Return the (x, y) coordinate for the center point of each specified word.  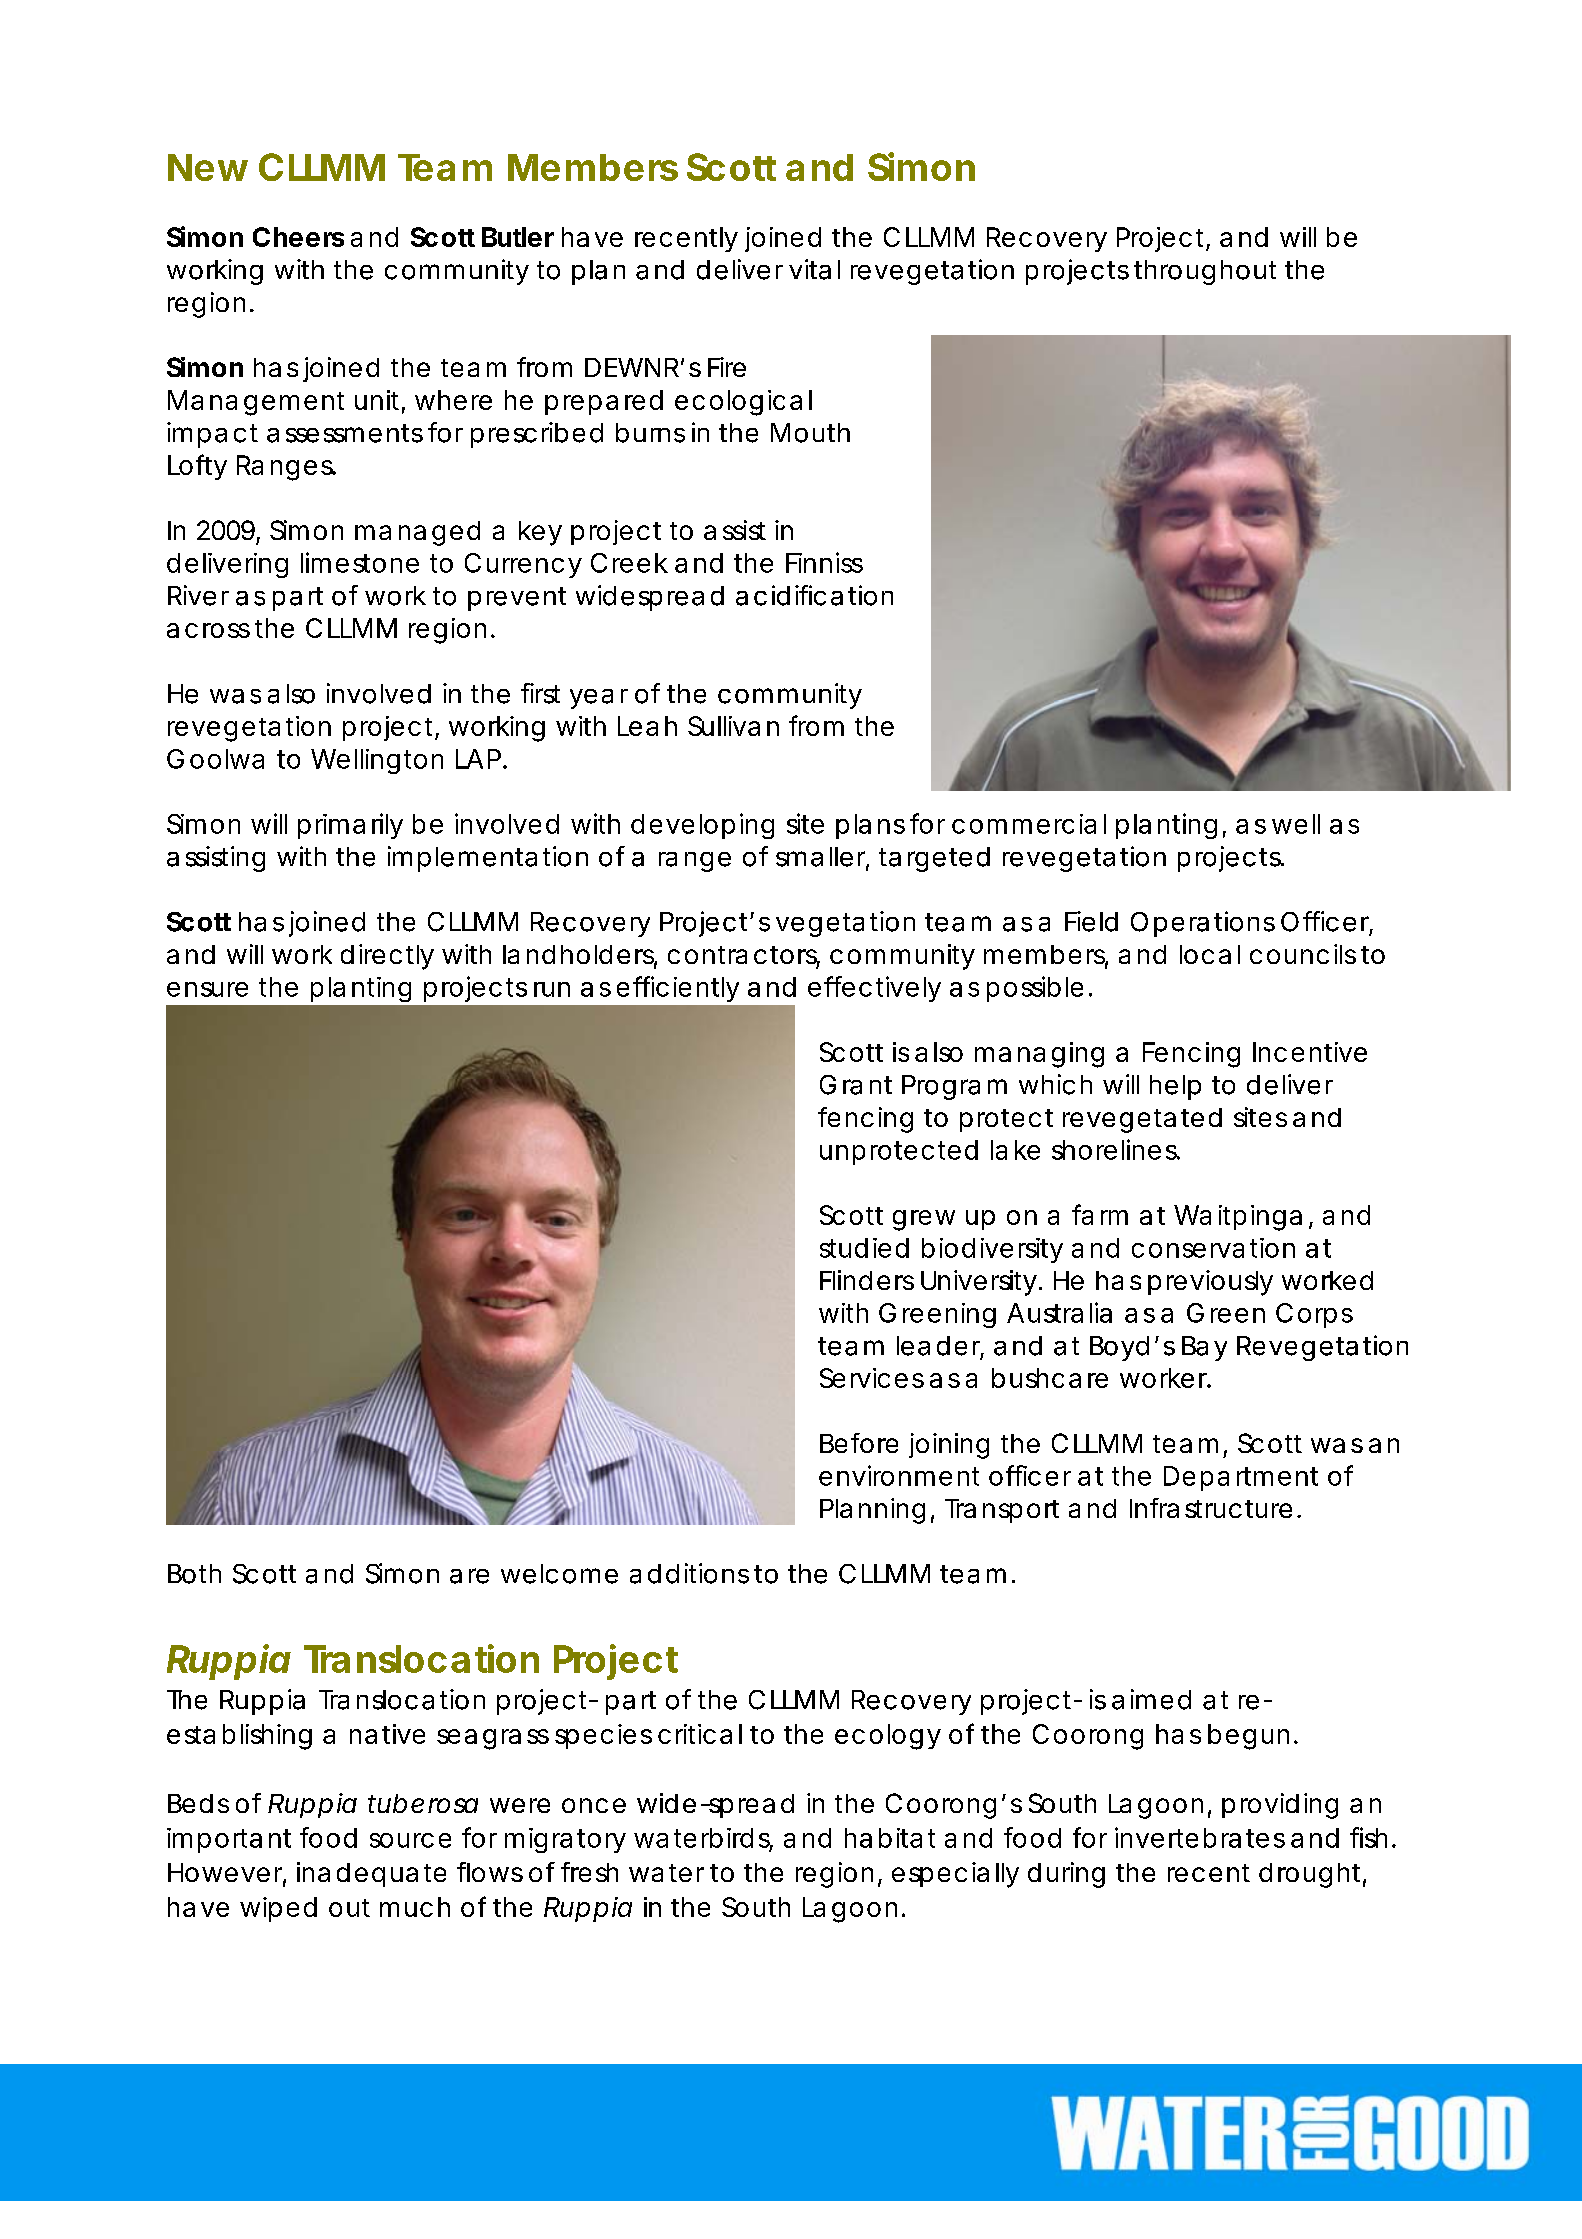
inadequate (371, 1874)
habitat (890, 1838)
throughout (1205, 272)
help (1175, 1087)
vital (814, 269)
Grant (856, 1085)
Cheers (298, 237)
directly (387, 957)
